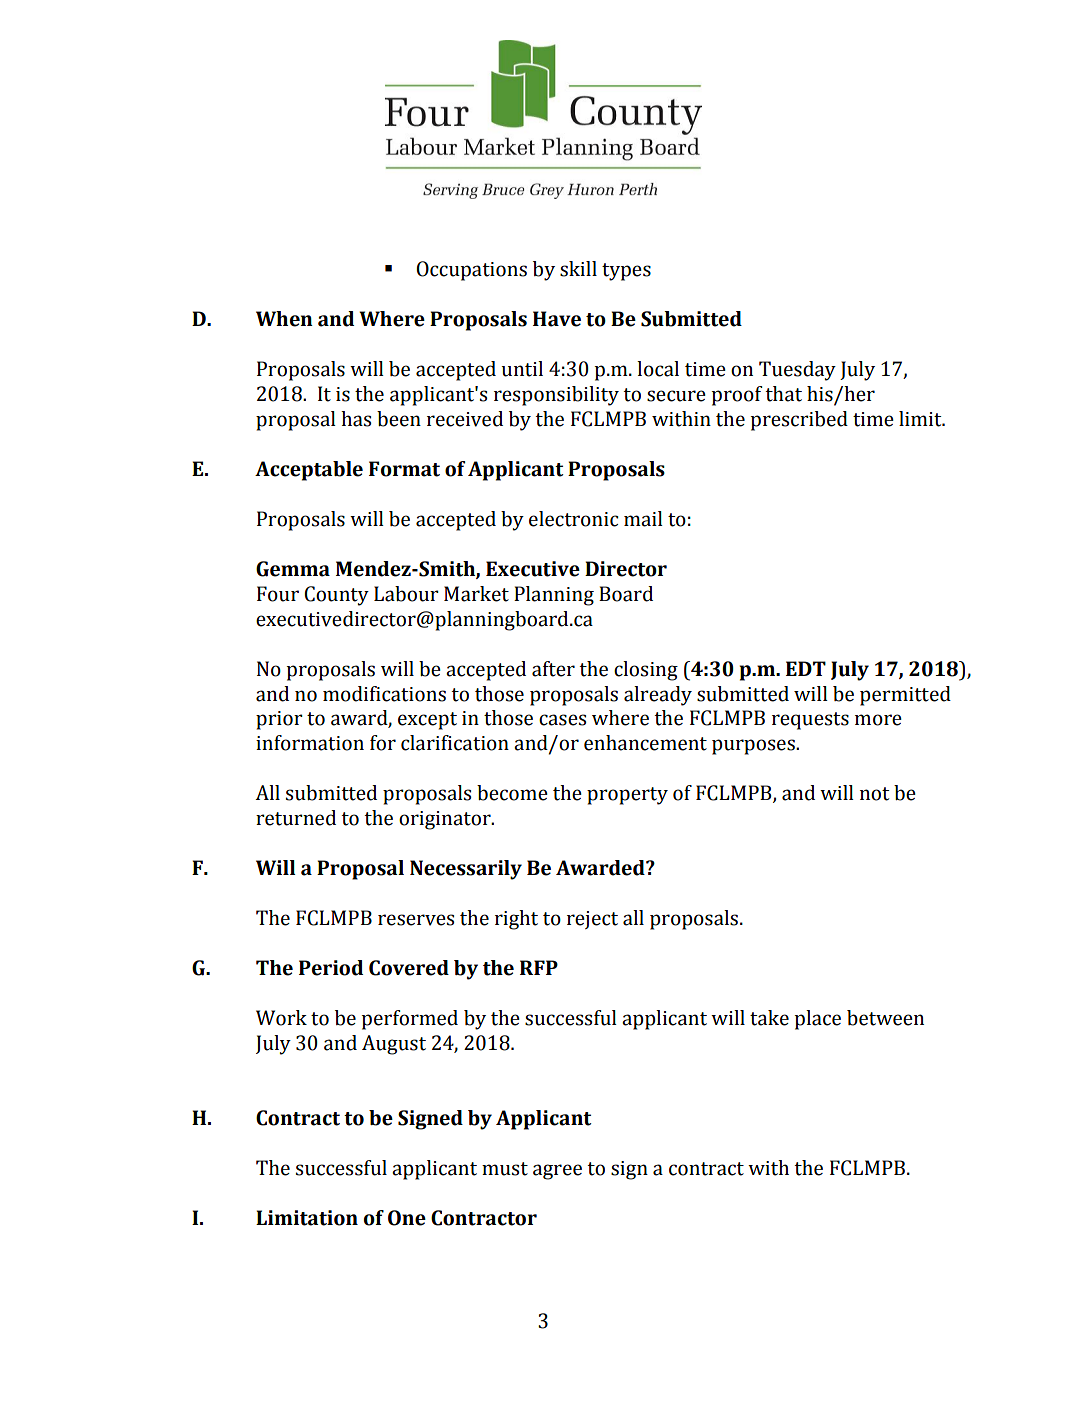 This document has height=1406, width=1087. I want to click on When, so click(284, 319).
